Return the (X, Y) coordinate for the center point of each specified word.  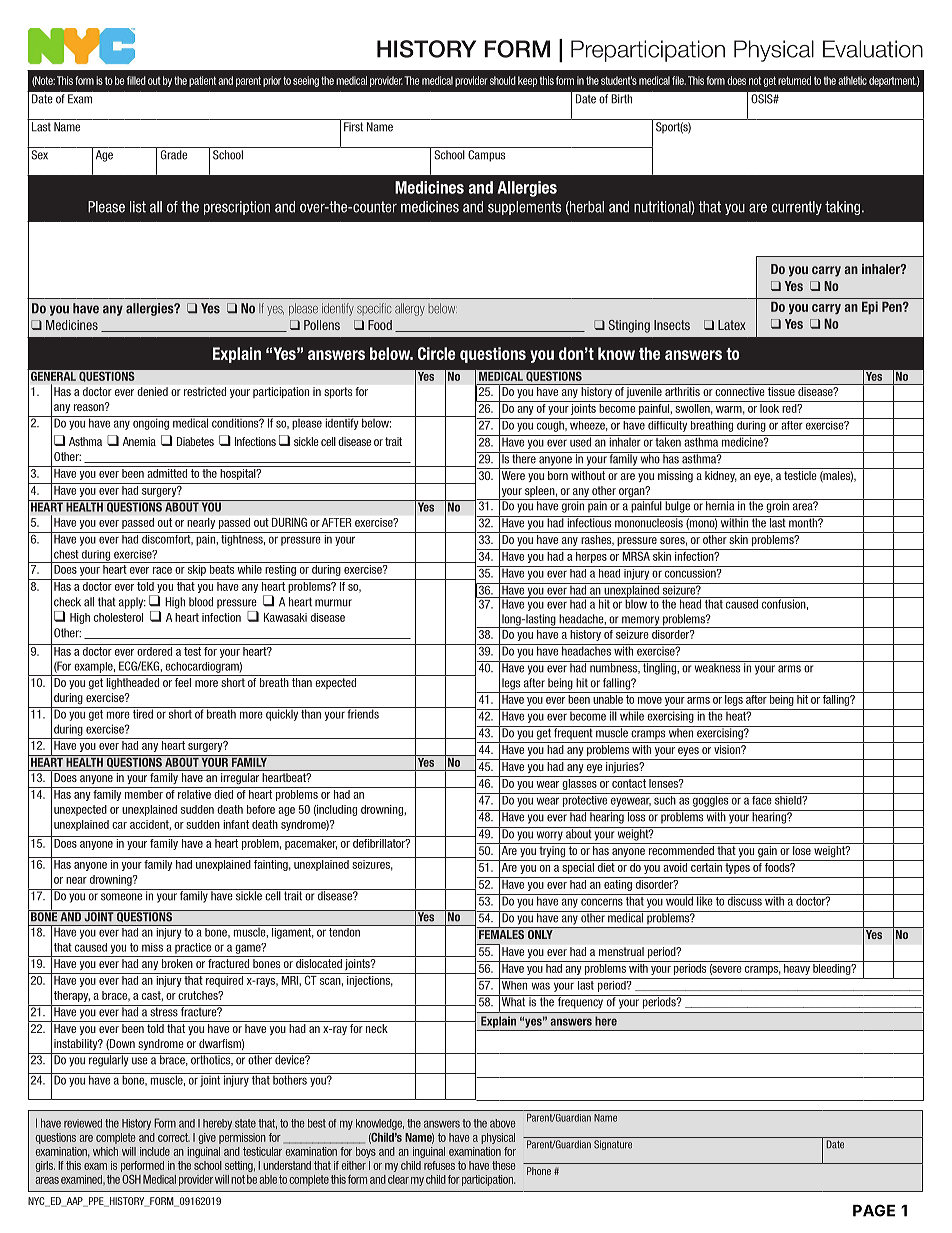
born (558, 475)
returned (794, 80)
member (144, 793)
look (769, 407)
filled (136, 80)
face (762, 799)
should (503, 80)
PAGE (874, 1210)
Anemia (139, 441)
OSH (131, 1179)
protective (585, 800)
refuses (439, 1165)
